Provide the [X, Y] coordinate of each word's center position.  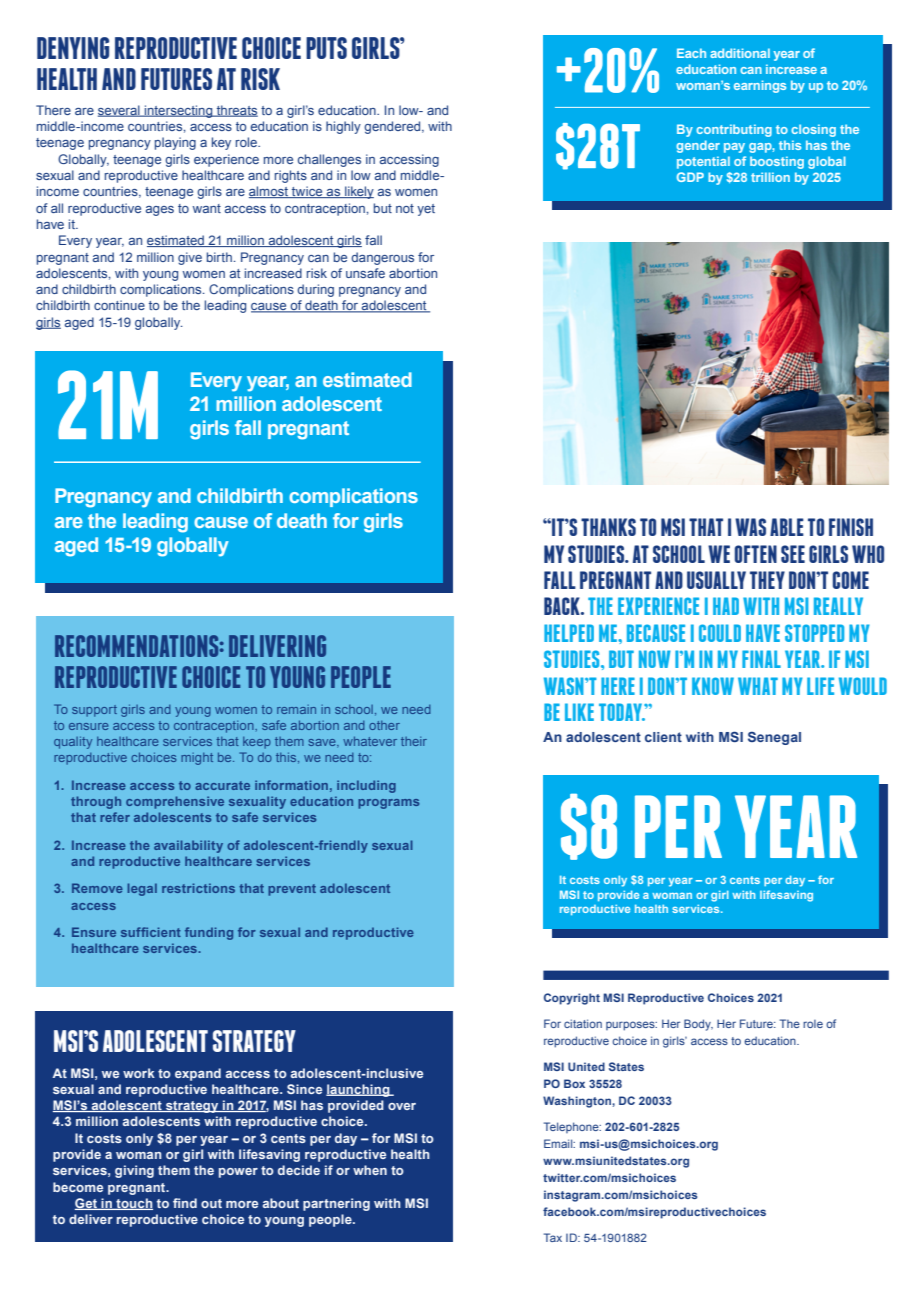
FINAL [761, 659]
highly [343, 127]
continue [119, 305]
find [185, 1203]
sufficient [151, 932]
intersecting [179, 111]
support [94, 711]
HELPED [569, 633]
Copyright [572, 999]
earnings [760, 86]
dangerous [382, 258]
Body [698, 1025]
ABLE [787, 527]
